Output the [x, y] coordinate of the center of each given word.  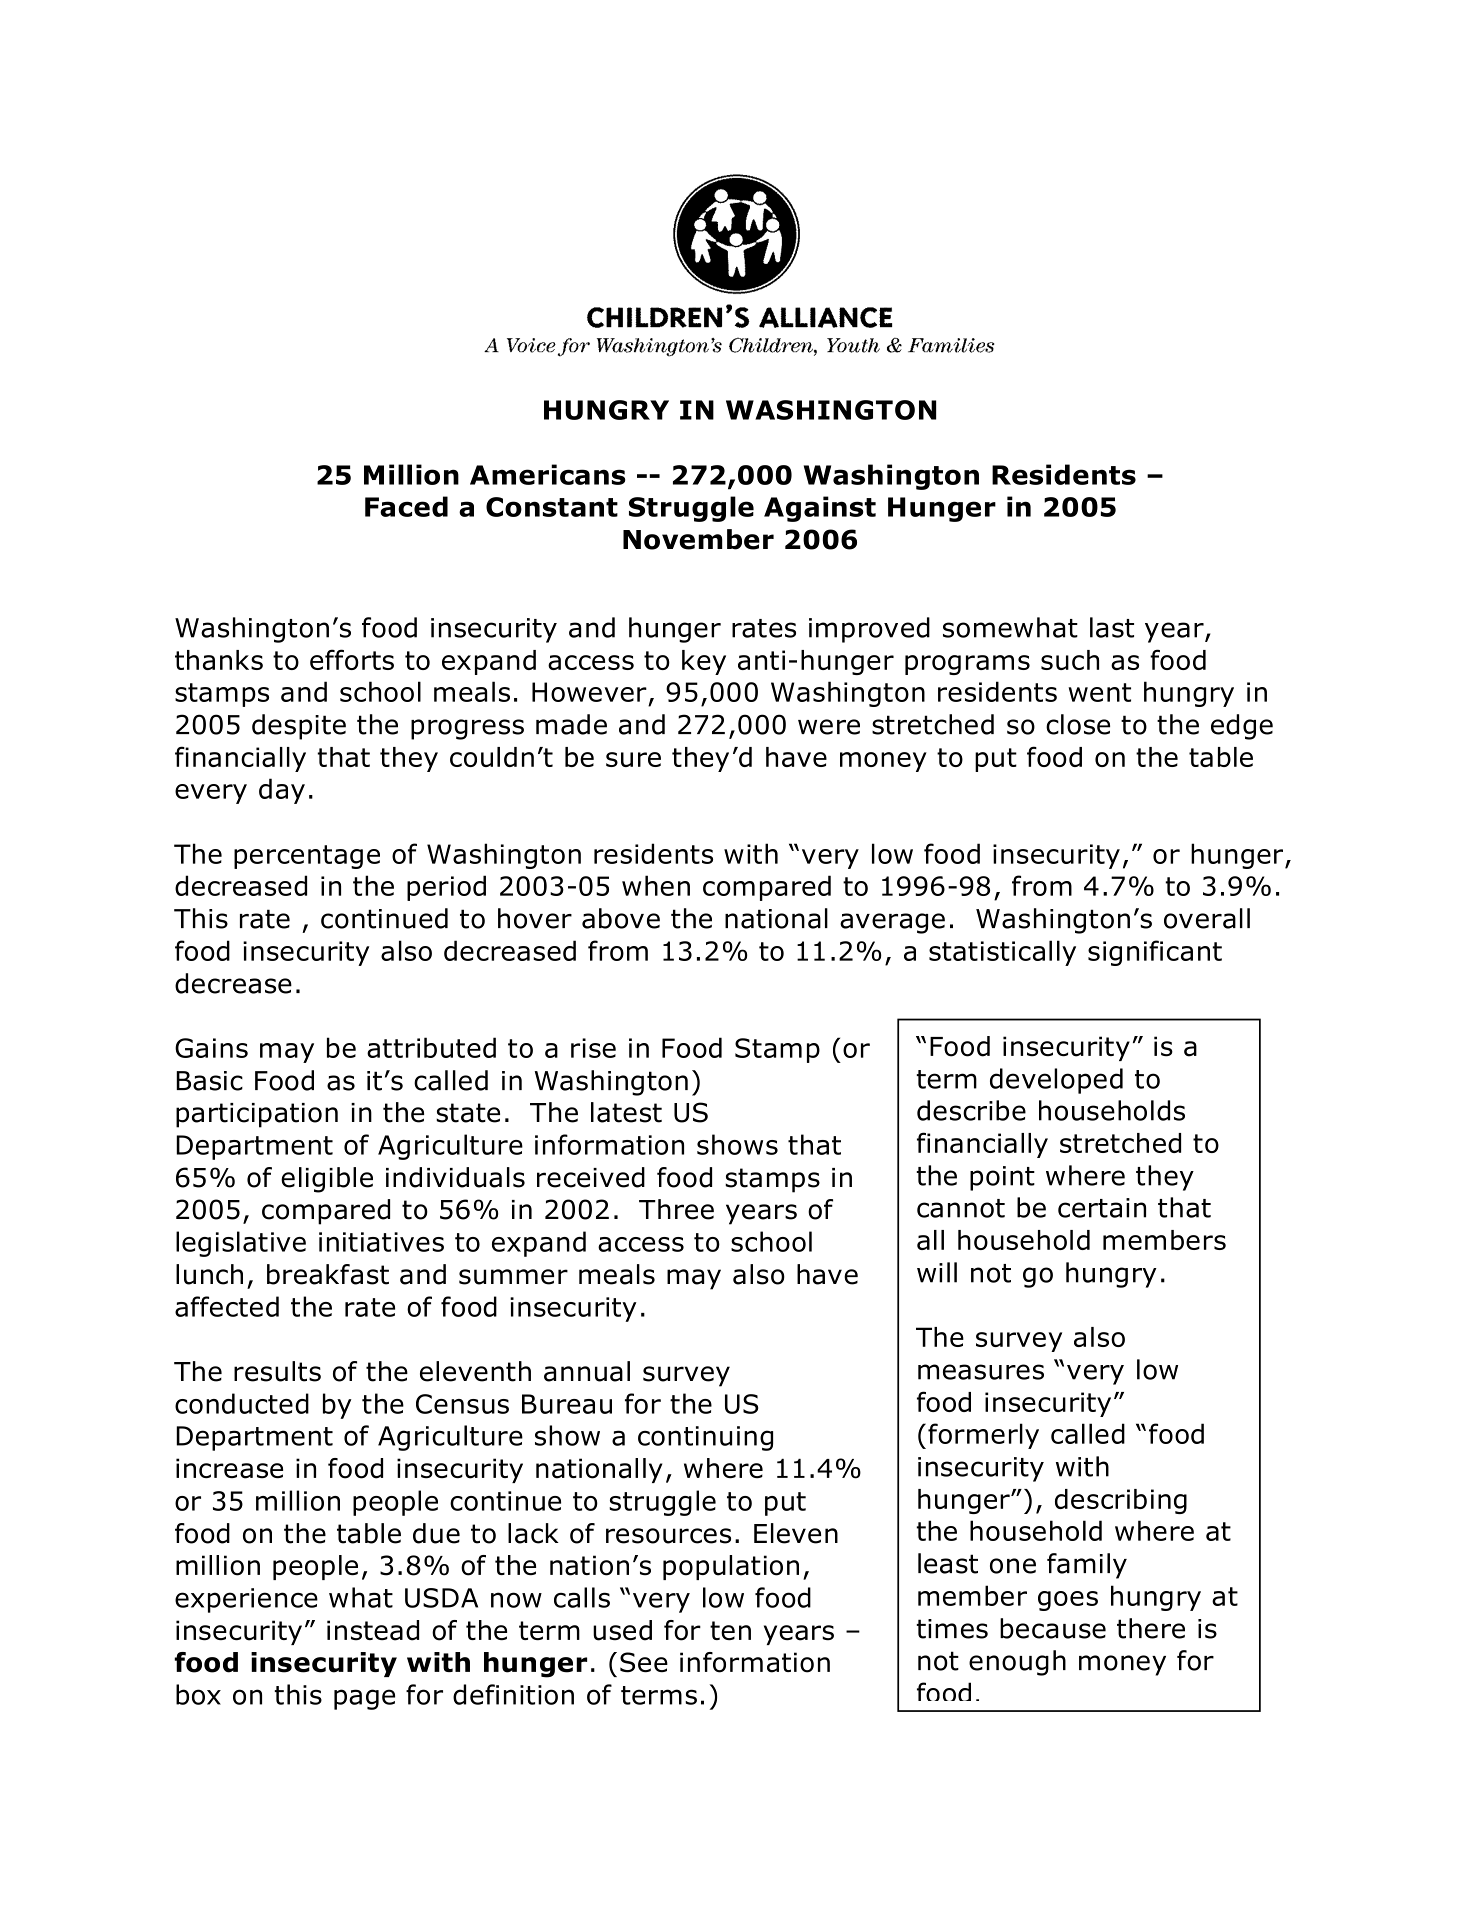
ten [730, 1630]
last [1112, 627]
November [698, 539]
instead [373, 1630]
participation [257, 1115]
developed [1056, 1081]
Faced [406, 506]
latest [626, 1112]
